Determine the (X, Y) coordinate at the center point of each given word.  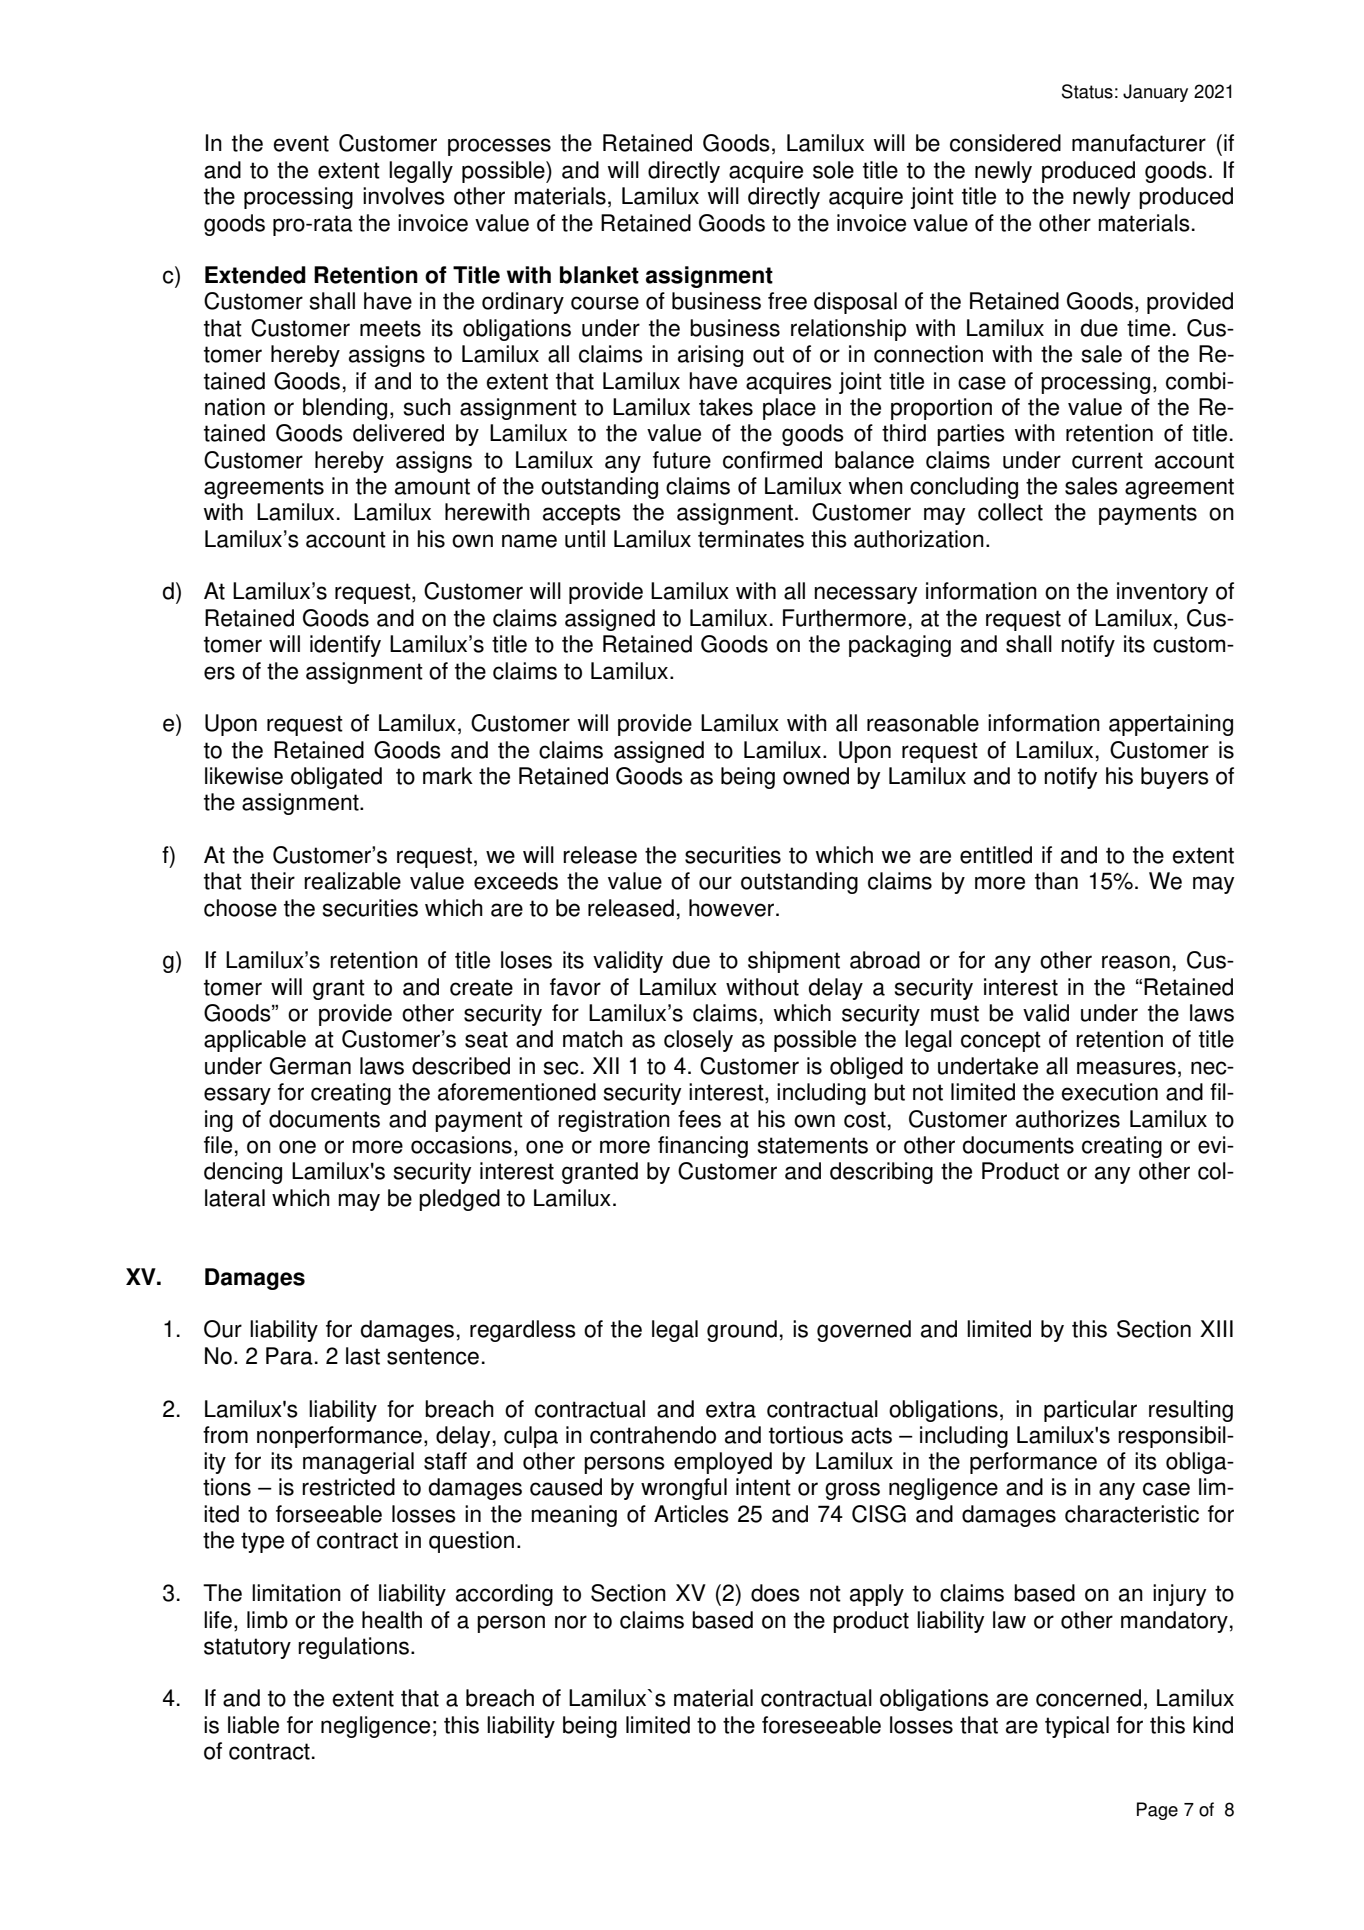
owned (816, 776)
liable (253, 1725)
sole (833, 170)
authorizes (1068, 1119)
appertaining (1171, 725)
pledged (459, 1200)
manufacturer (1139, 143)
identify (345, 646)
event (301, 143)
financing (703, 1147)
